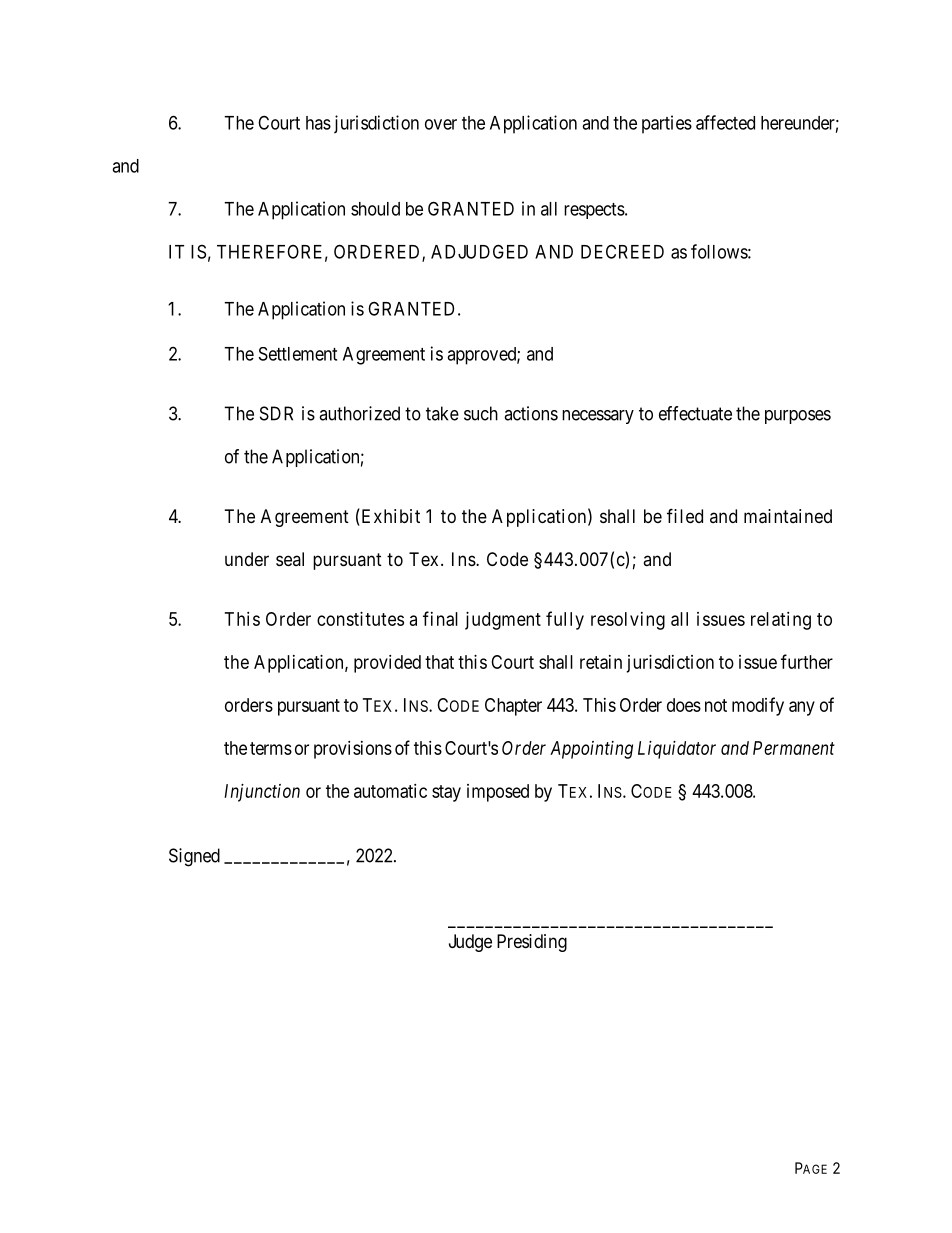 The width and height of the image is (952, 1233). I want to click on not, so click(716, 705).
